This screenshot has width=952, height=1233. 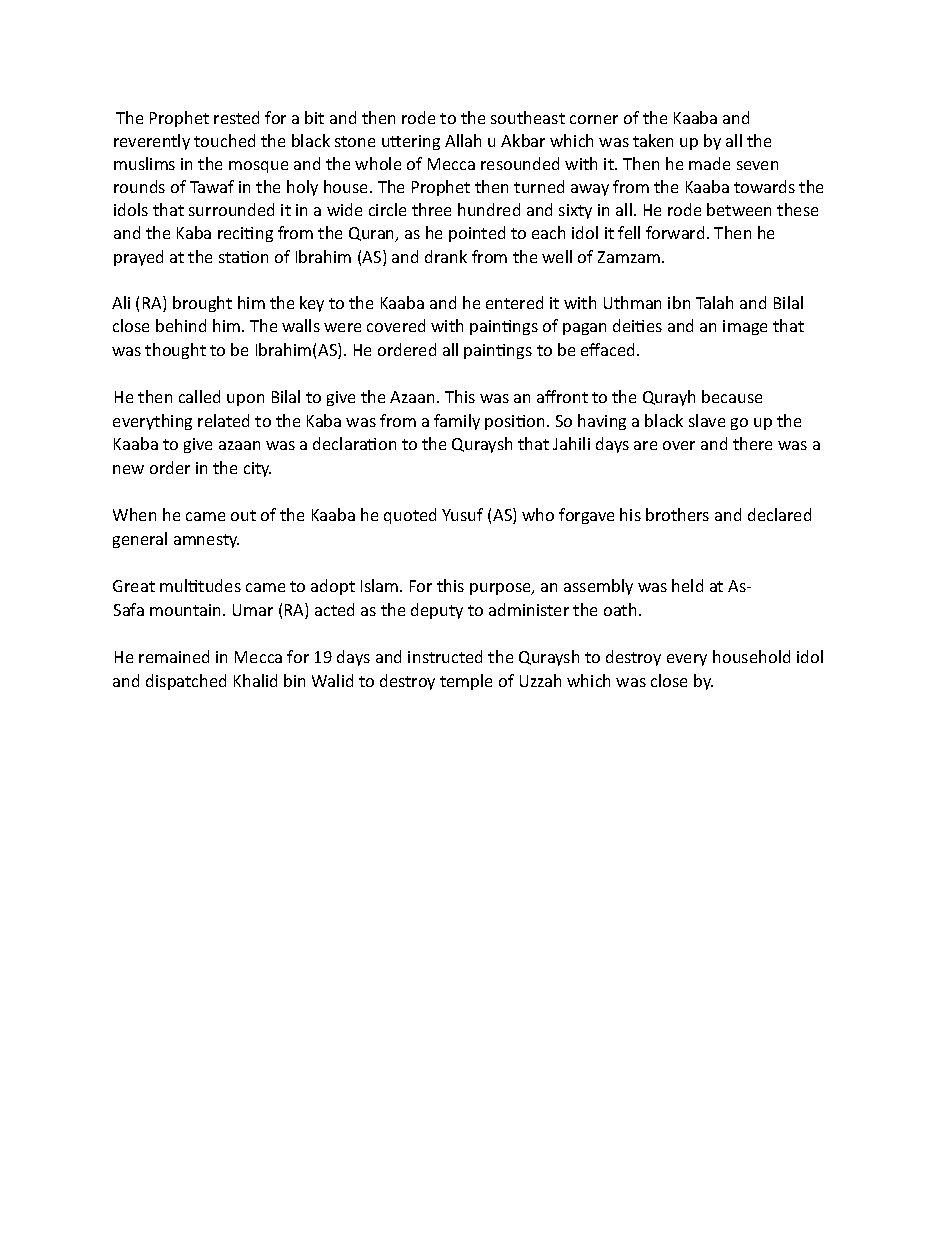 I want to click on amnesty, so click(x=206, y=541).
